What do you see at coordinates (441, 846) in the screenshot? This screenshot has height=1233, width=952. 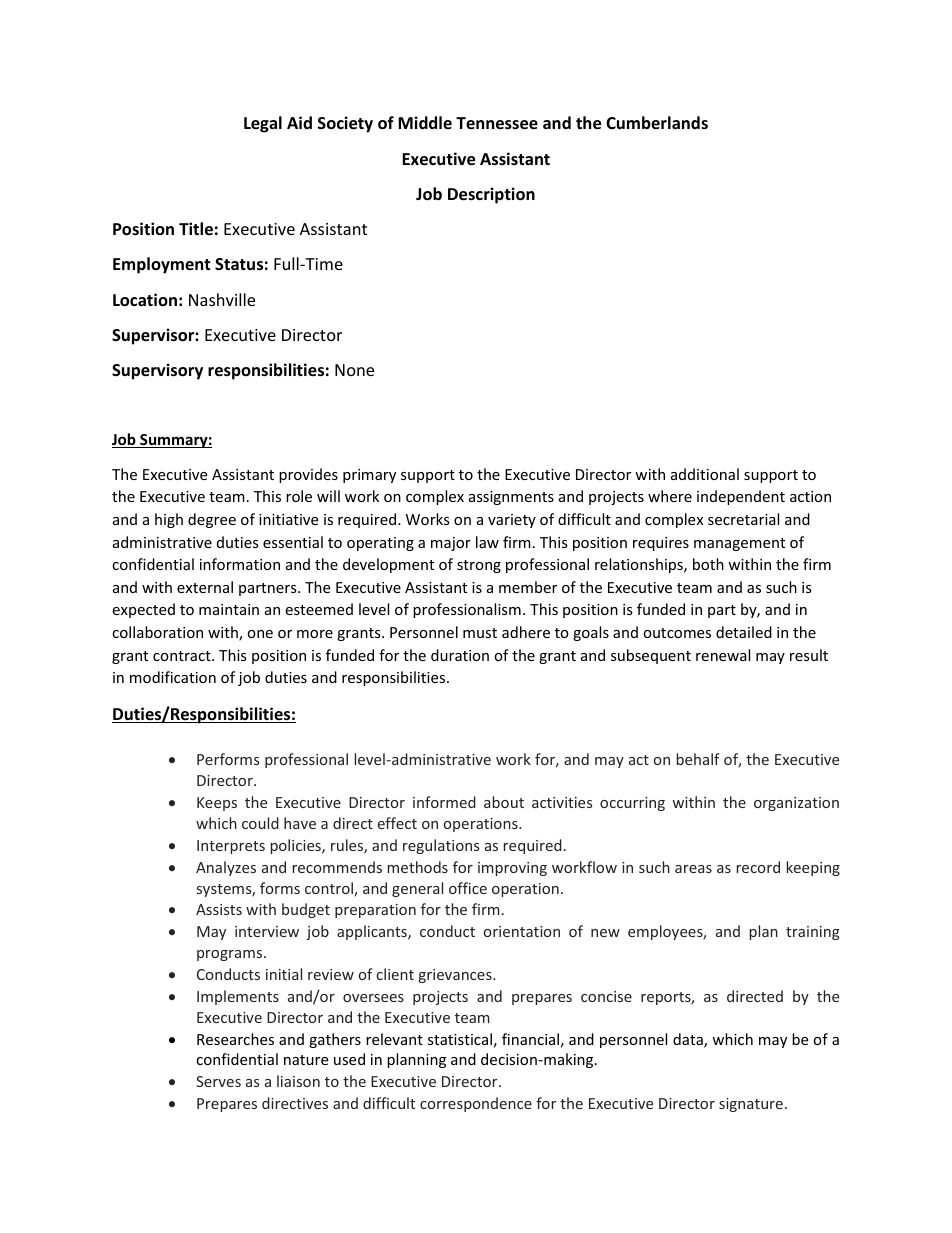 I see `regulations` at bounding box center [441, 846].
